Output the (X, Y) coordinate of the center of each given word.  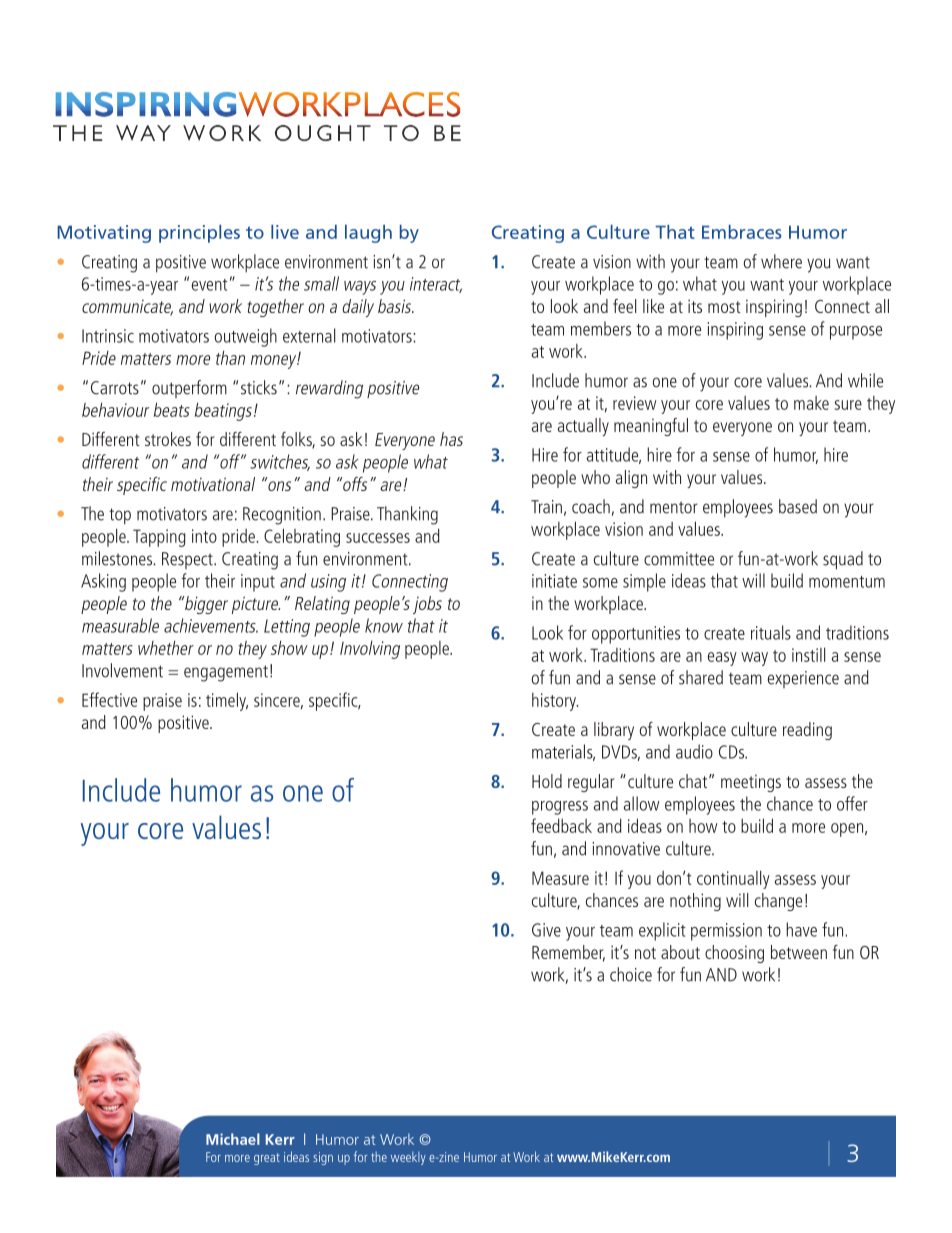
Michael (233, 1139)
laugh (368, 234)
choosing (734, 954)
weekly (408, 1158)
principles (199, 234)
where (781, 261)
